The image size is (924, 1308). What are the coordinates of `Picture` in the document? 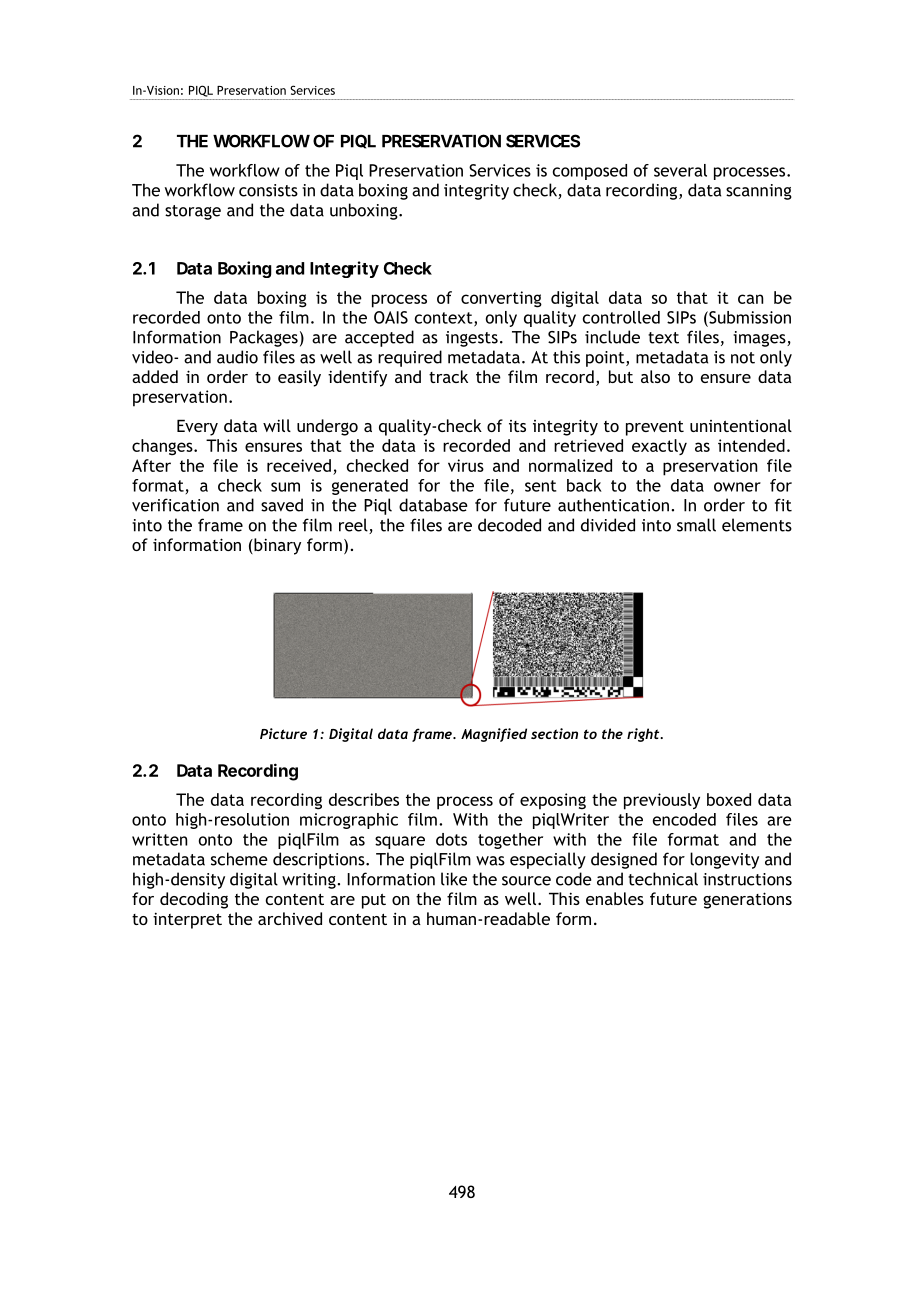 It's located at (283, 733).
